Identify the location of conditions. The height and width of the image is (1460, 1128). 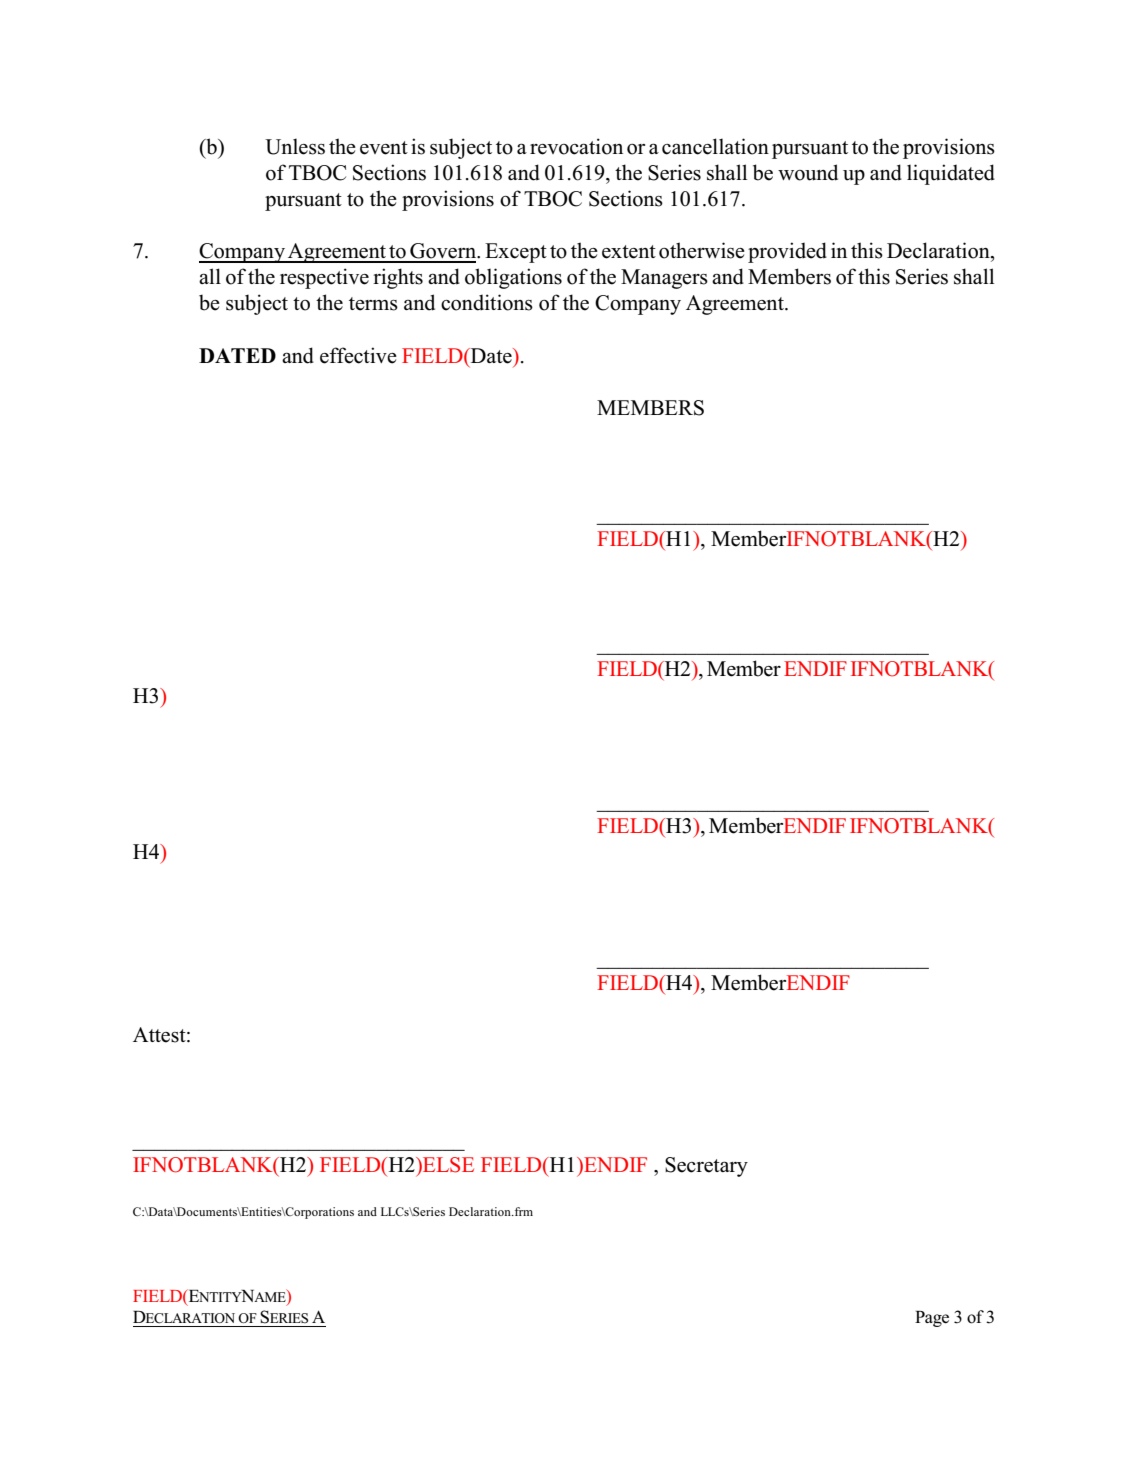
(487, 302).
